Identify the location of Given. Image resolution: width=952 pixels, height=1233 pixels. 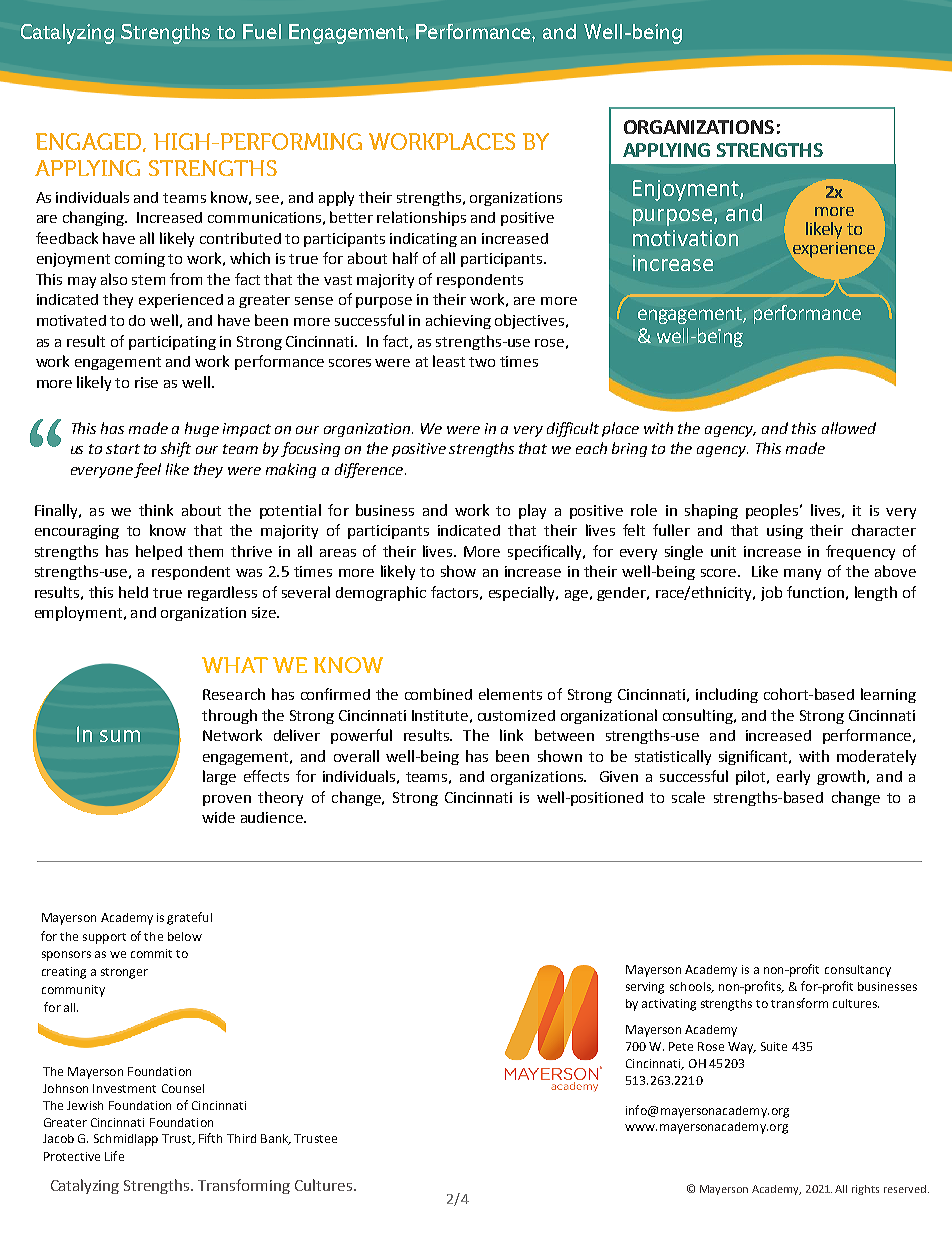
(619, 776).
